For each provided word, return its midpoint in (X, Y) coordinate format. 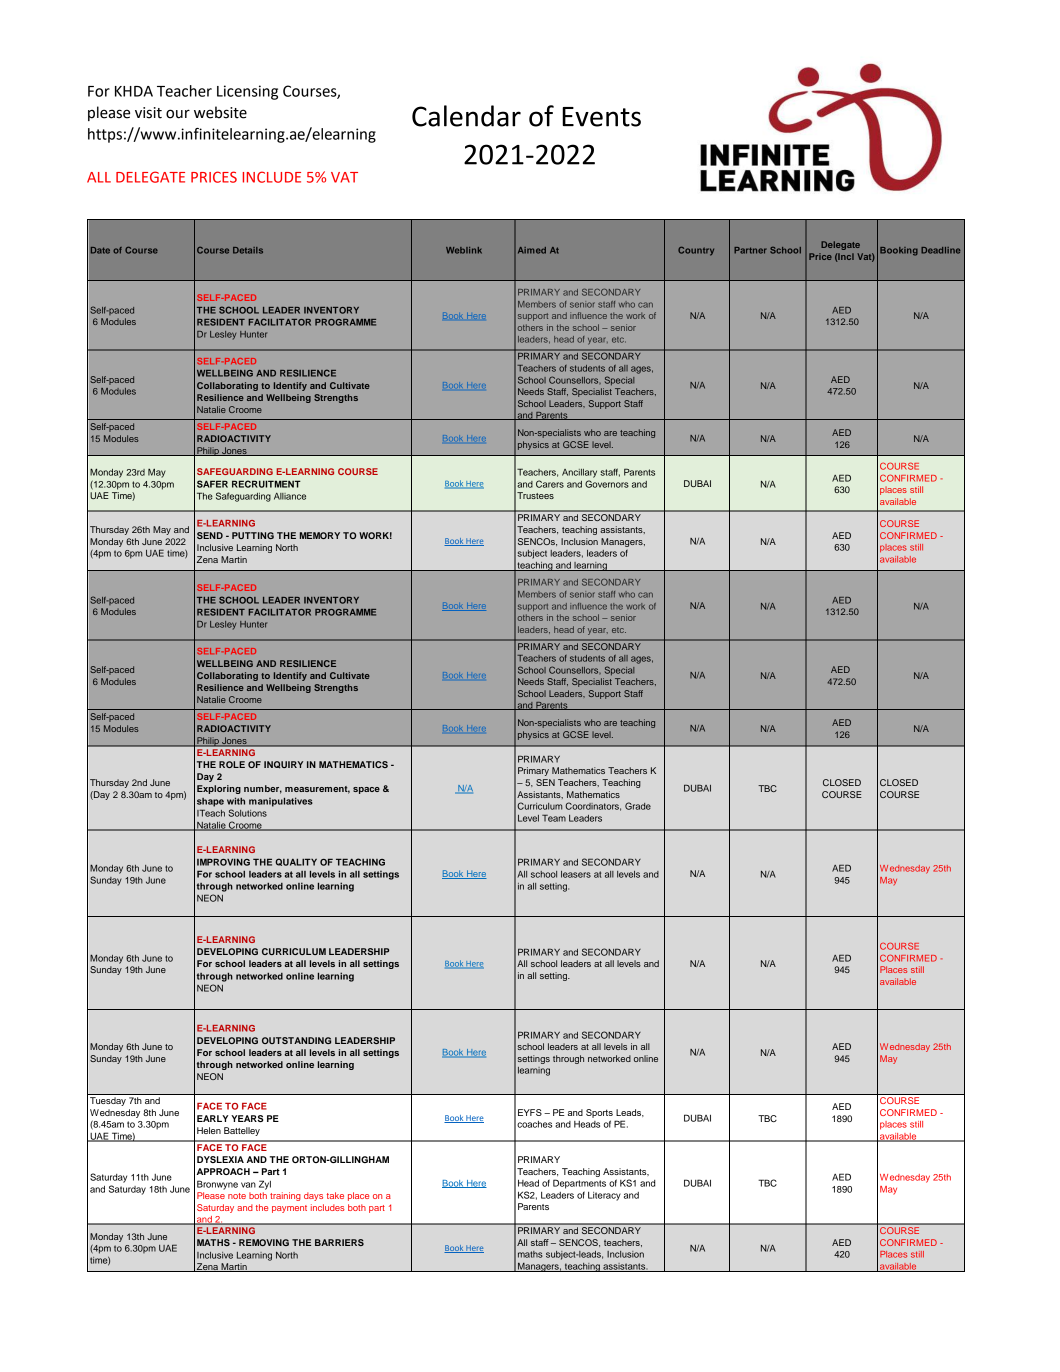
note (237, 1196)
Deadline (940, 250)
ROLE (232, 764)
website (220, 112)
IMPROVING (223, 862)
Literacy (604, 1196)
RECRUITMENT (266, 484)
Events (601, 117)
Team (554, 818)
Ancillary (579, 473)
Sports (599, 1113)
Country (696, 251)
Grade (638, 806)
